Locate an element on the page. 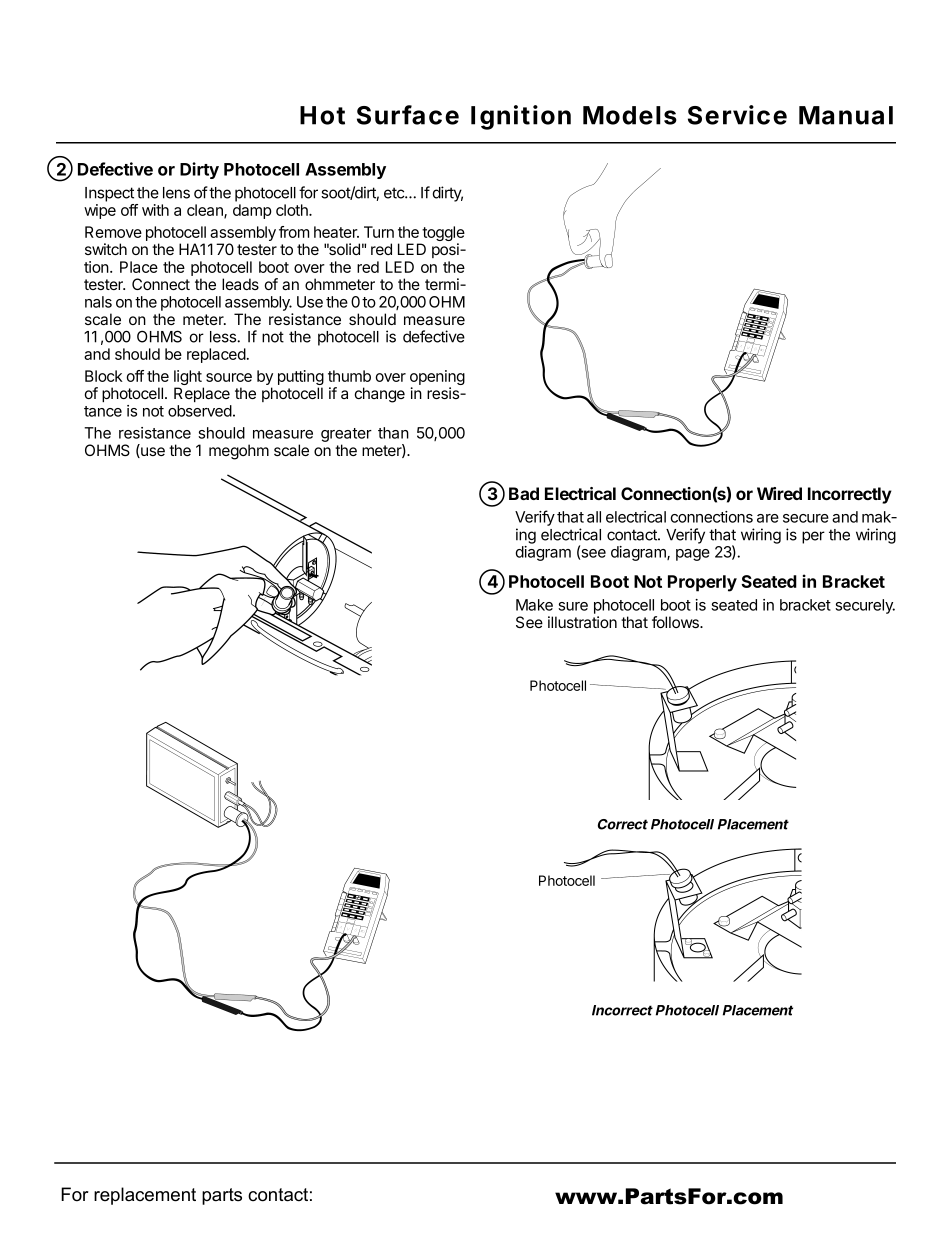  Surface is located at coordinates (408, 115).
